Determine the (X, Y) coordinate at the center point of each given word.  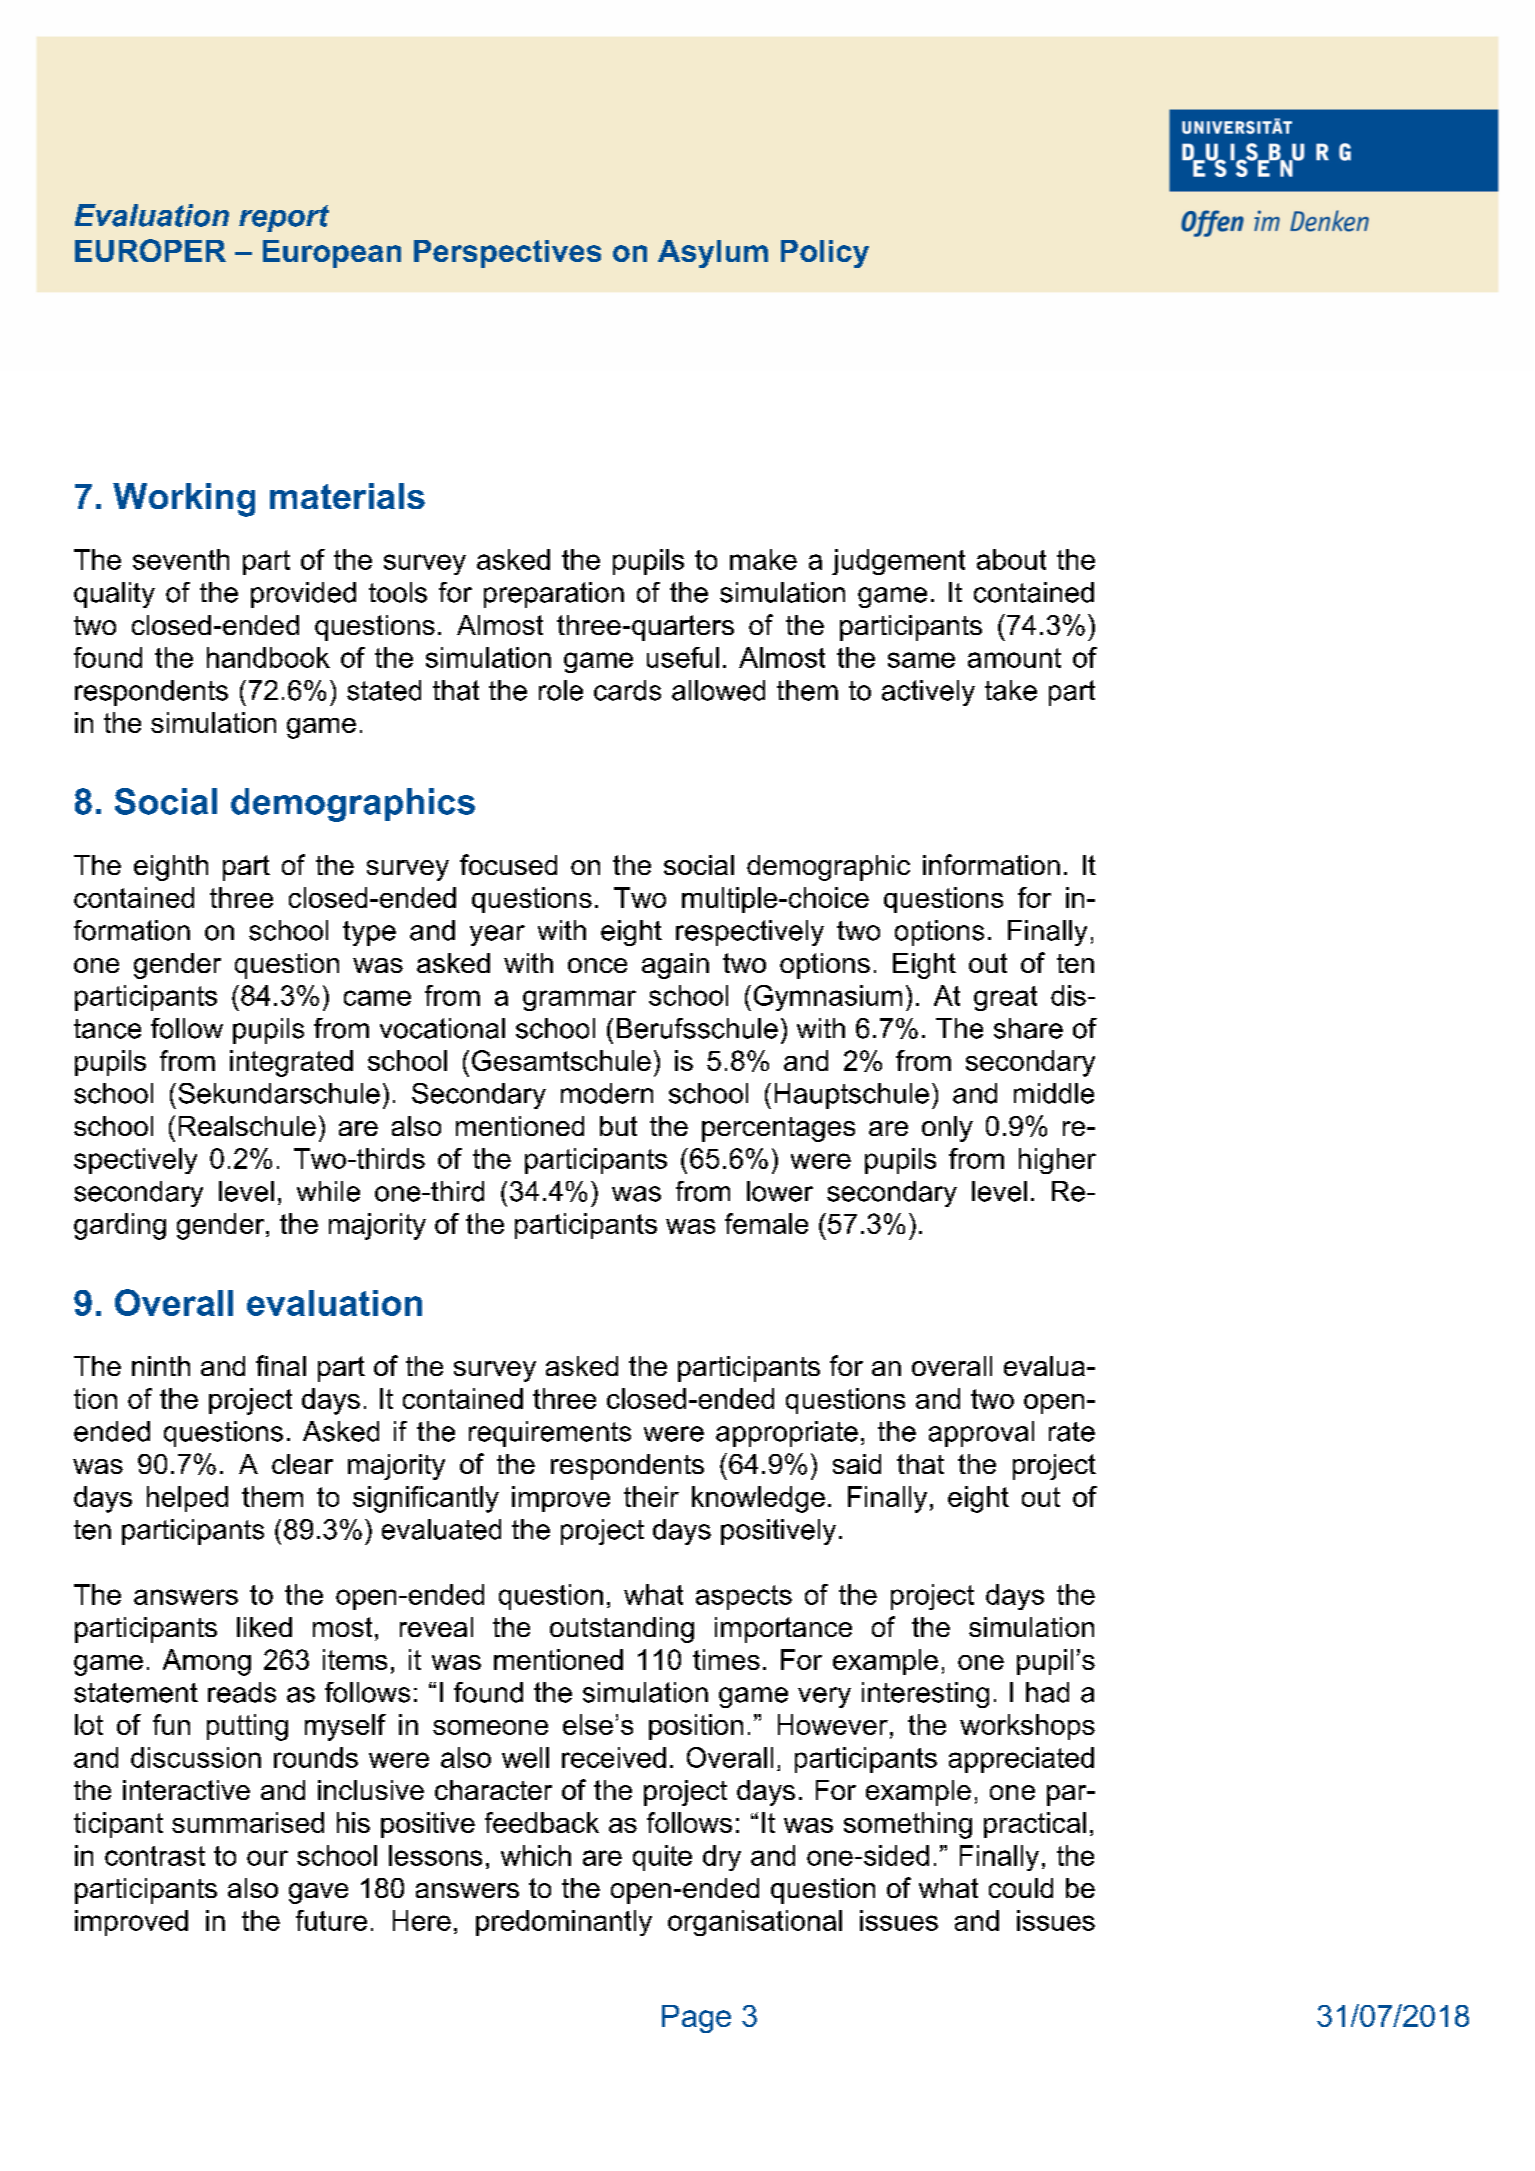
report (284, 218)
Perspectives (507, 254)
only (947, 1129)
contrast (155, 1856)
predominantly (564, 1923)
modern (607, 1093)
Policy (825, 254)
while (328, 1191)
